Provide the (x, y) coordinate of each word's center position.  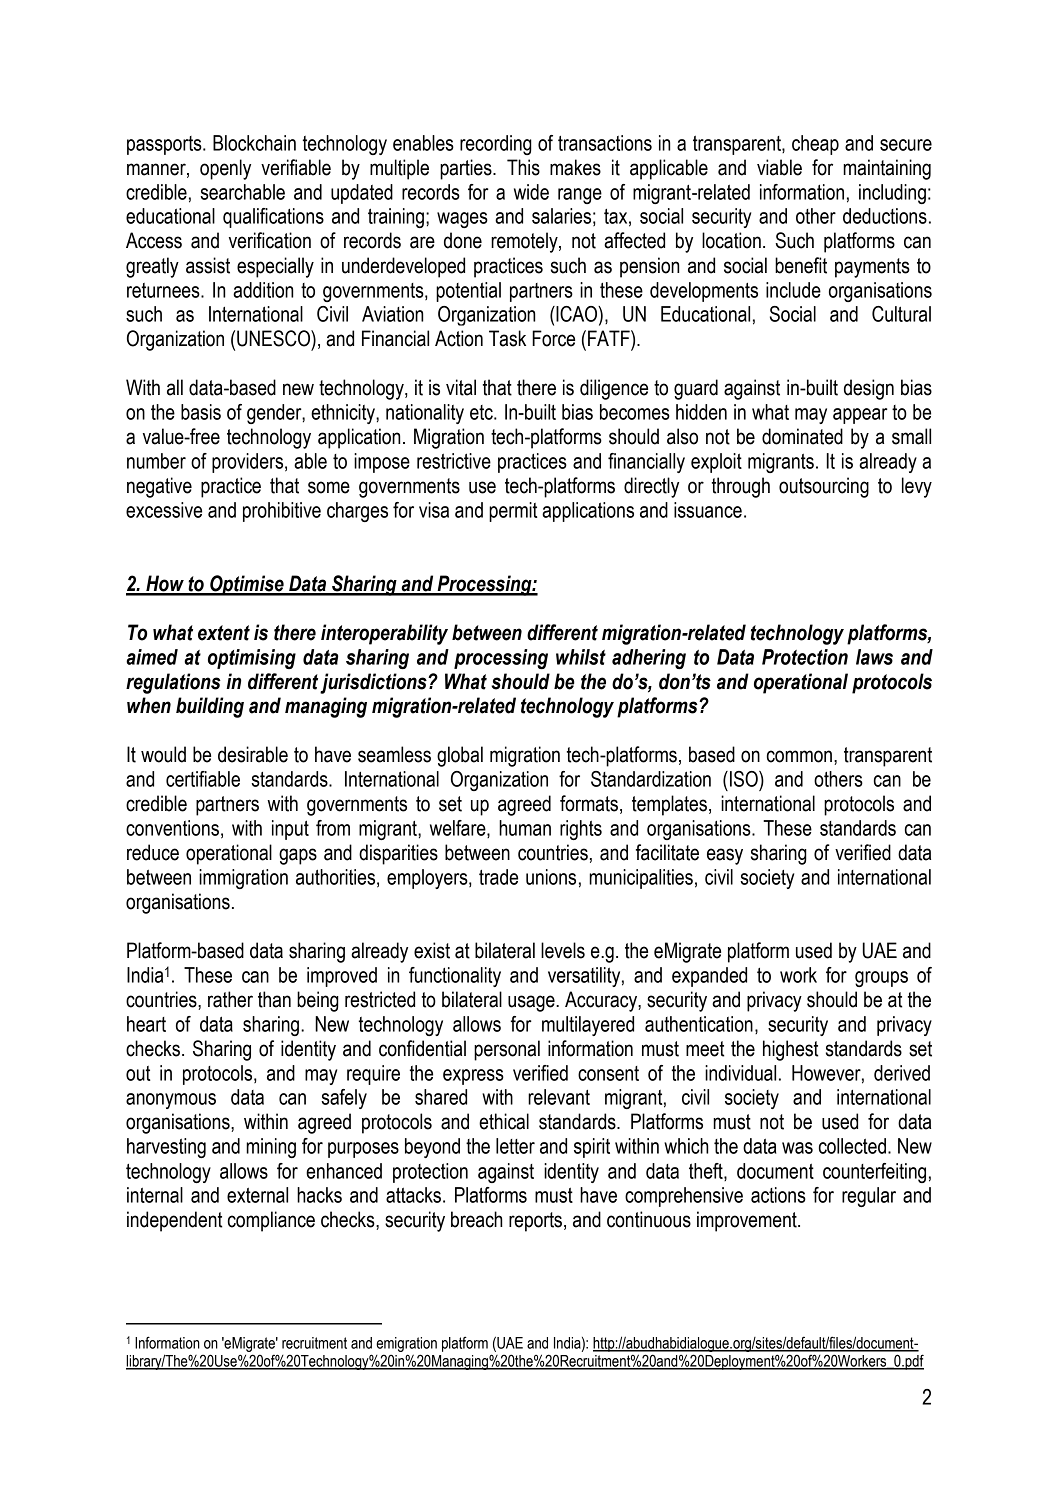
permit (513, 512)
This (523, 167)
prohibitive (282, 512)
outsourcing (824, 487)
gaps (298, 856)
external (257, 1195)
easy (725, 856)
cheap (815, 145)
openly (225, 169)
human (525, 828)
